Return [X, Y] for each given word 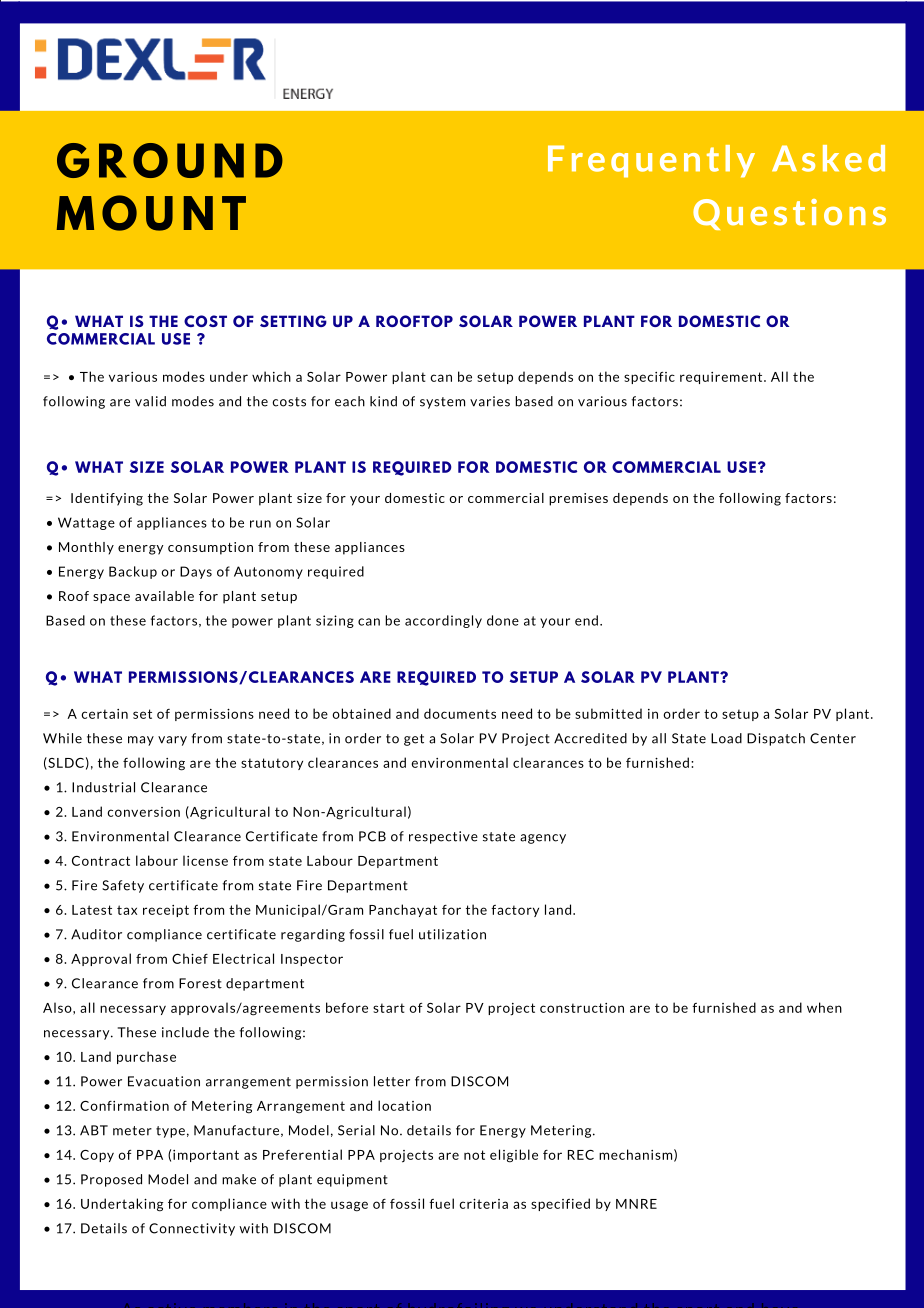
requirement [722, 378]
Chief [190, 958]
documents [460, 713]
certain [104, 714]
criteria [483, 1204]
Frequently [651, 161]
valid [150, 401]
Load [726, 738]
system [442, 403]
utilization [452, 934]
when [824, 1007]
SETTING [293, 321]
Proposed [111, 1180]
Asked [828, 158]
